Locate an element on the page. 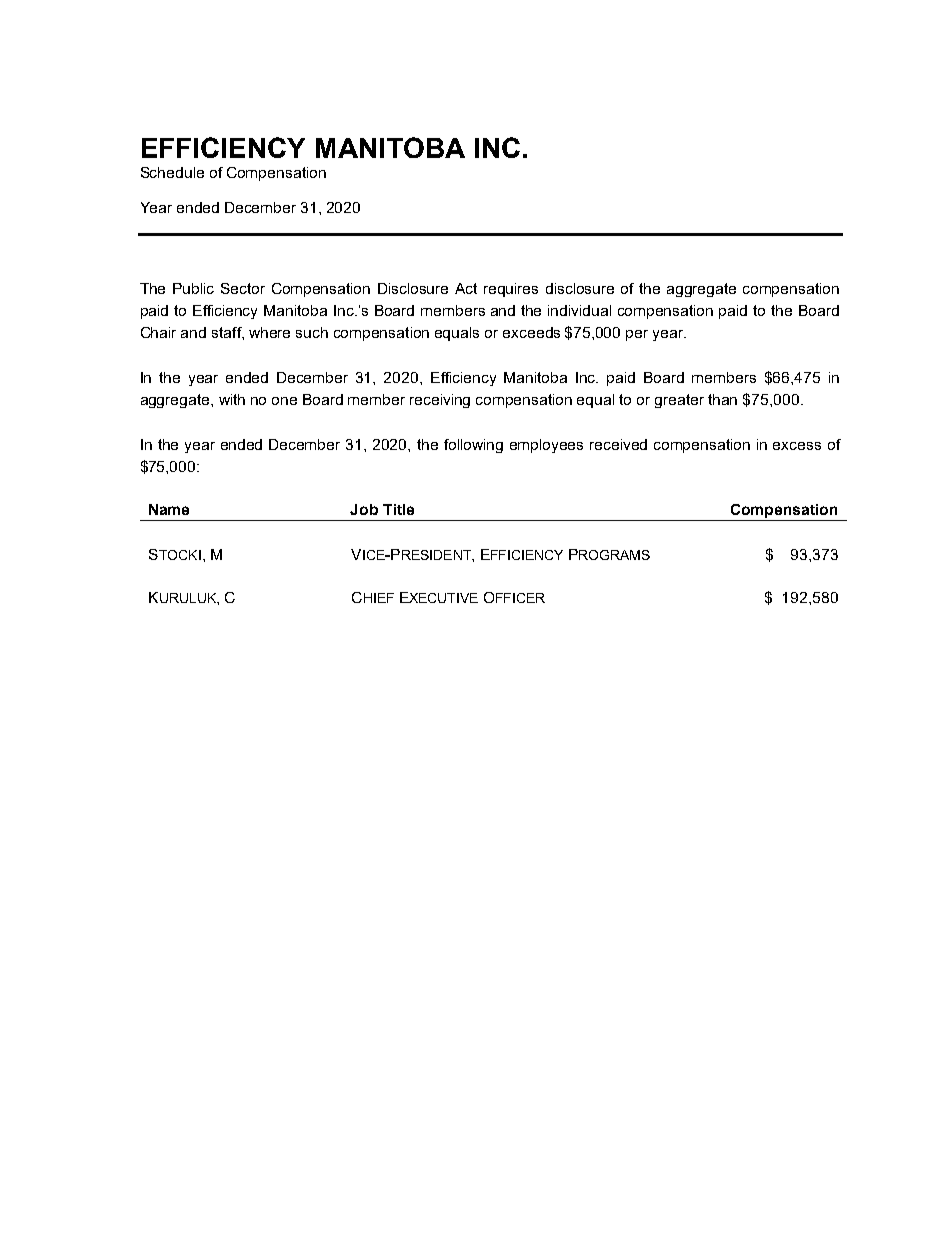 This image has height=1233, width=952. exceeds is located at coordinates (531, 332).
